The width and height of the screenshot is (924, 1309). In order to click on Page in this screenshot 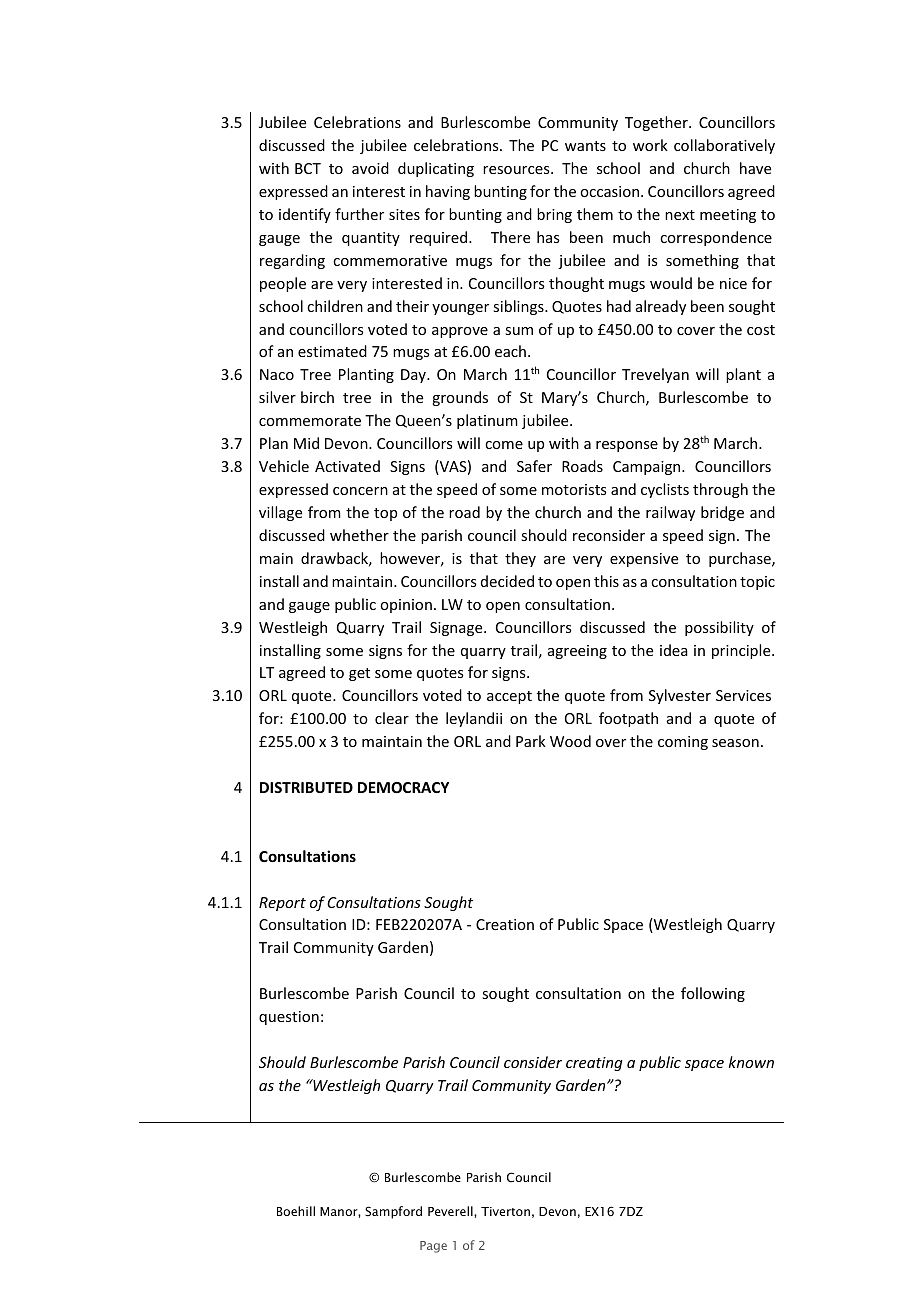, I will do `click(433, 1247)`.
